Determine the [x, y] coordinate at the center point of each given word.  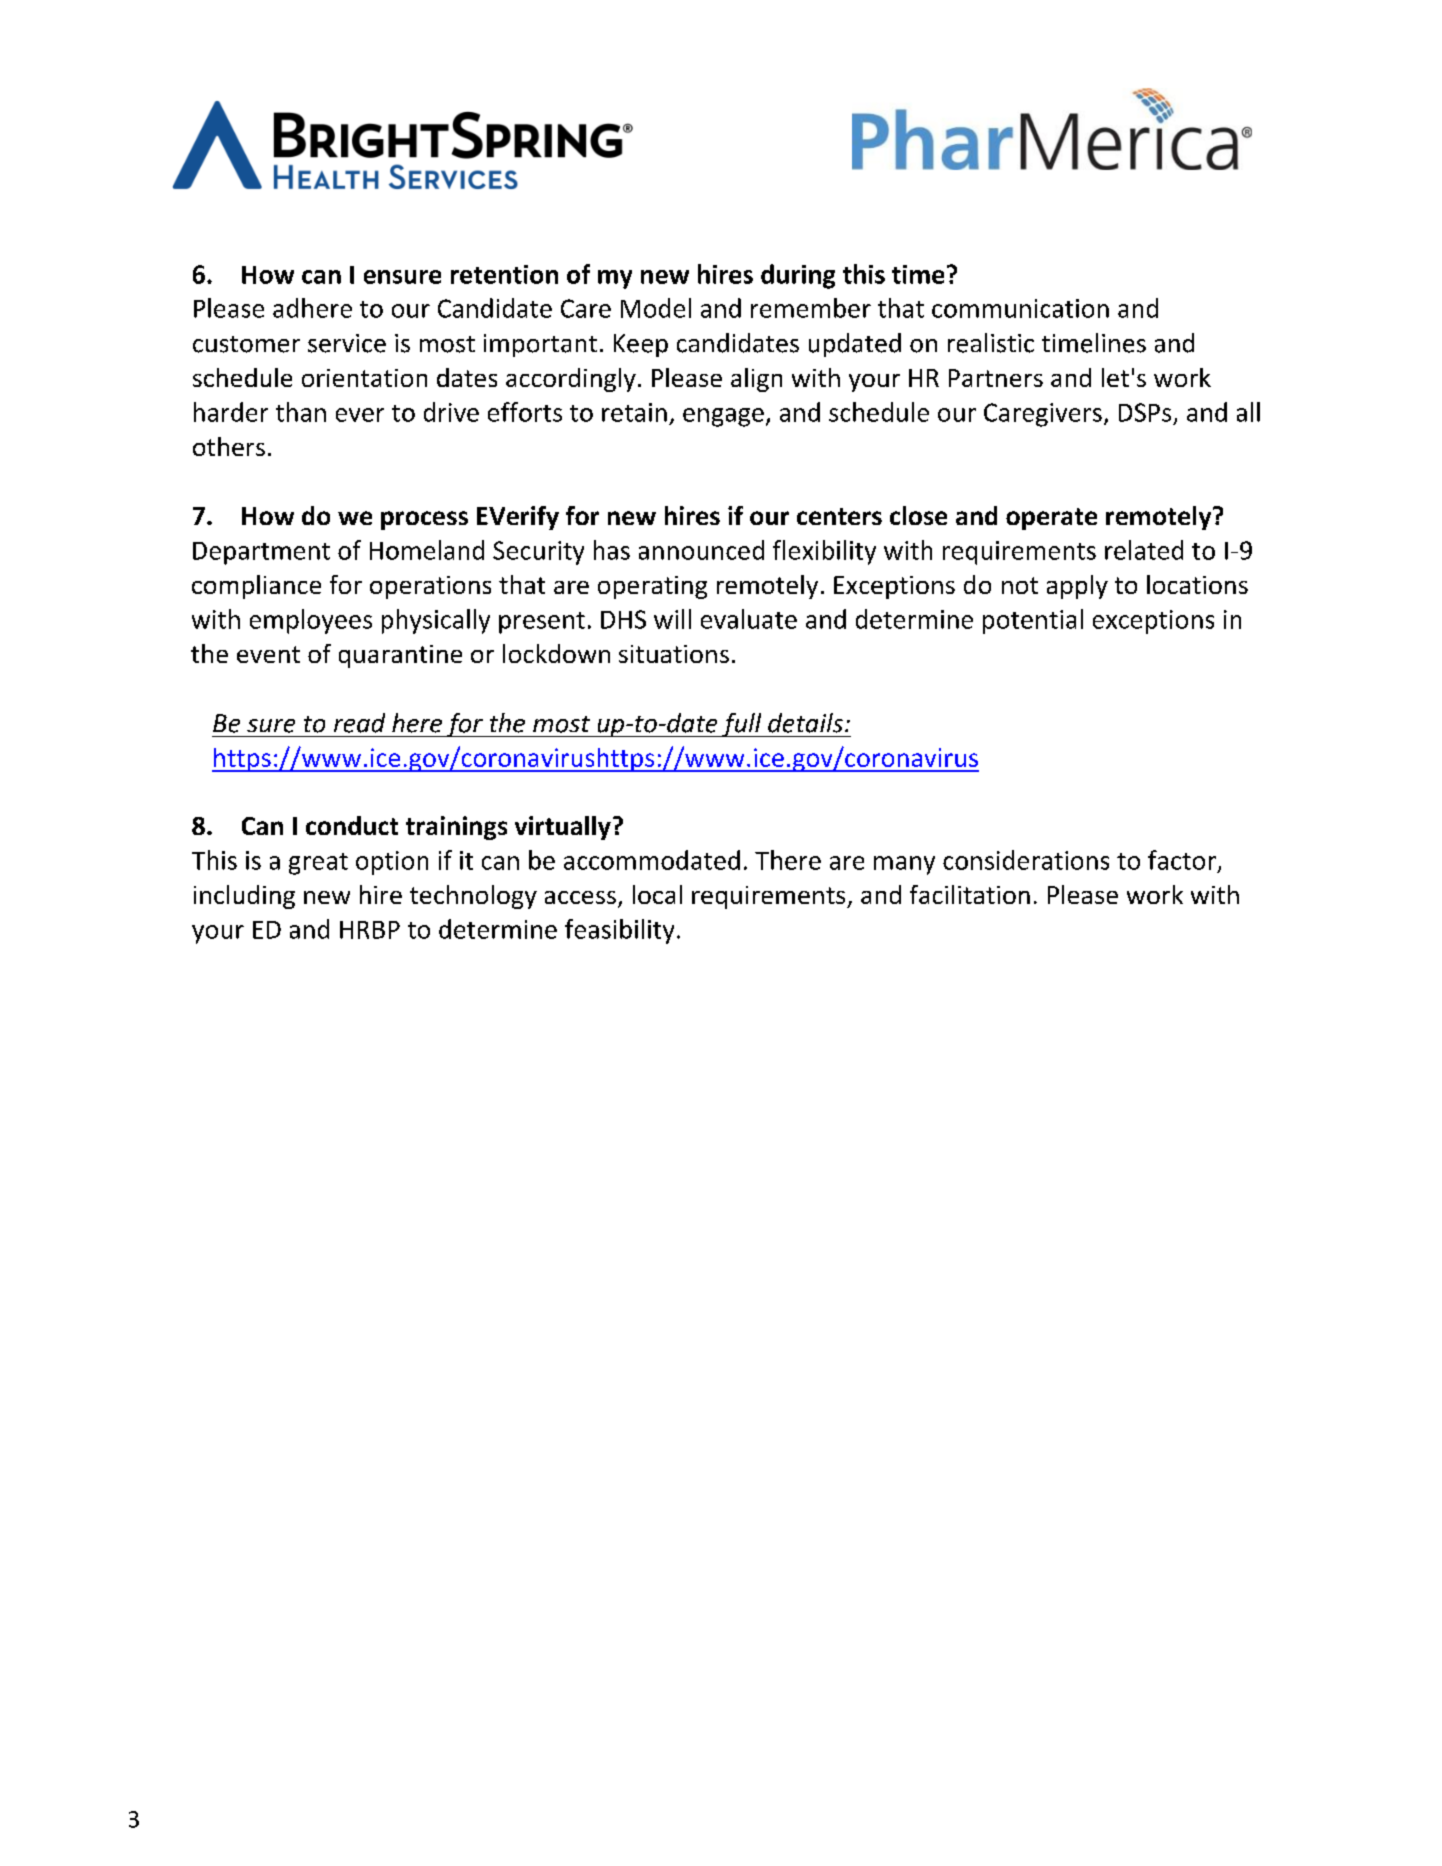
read [359, 723]
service [347, 343]
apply [1077, 587]
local [657, 894]
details [805, 723]
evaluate [749, 619]
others [229, 446]
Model [656, 308]
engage [723, 417]
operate [1051, 519]
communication [1020, 308]
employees [311, 621]
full [742, 725]
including [244, 897]
